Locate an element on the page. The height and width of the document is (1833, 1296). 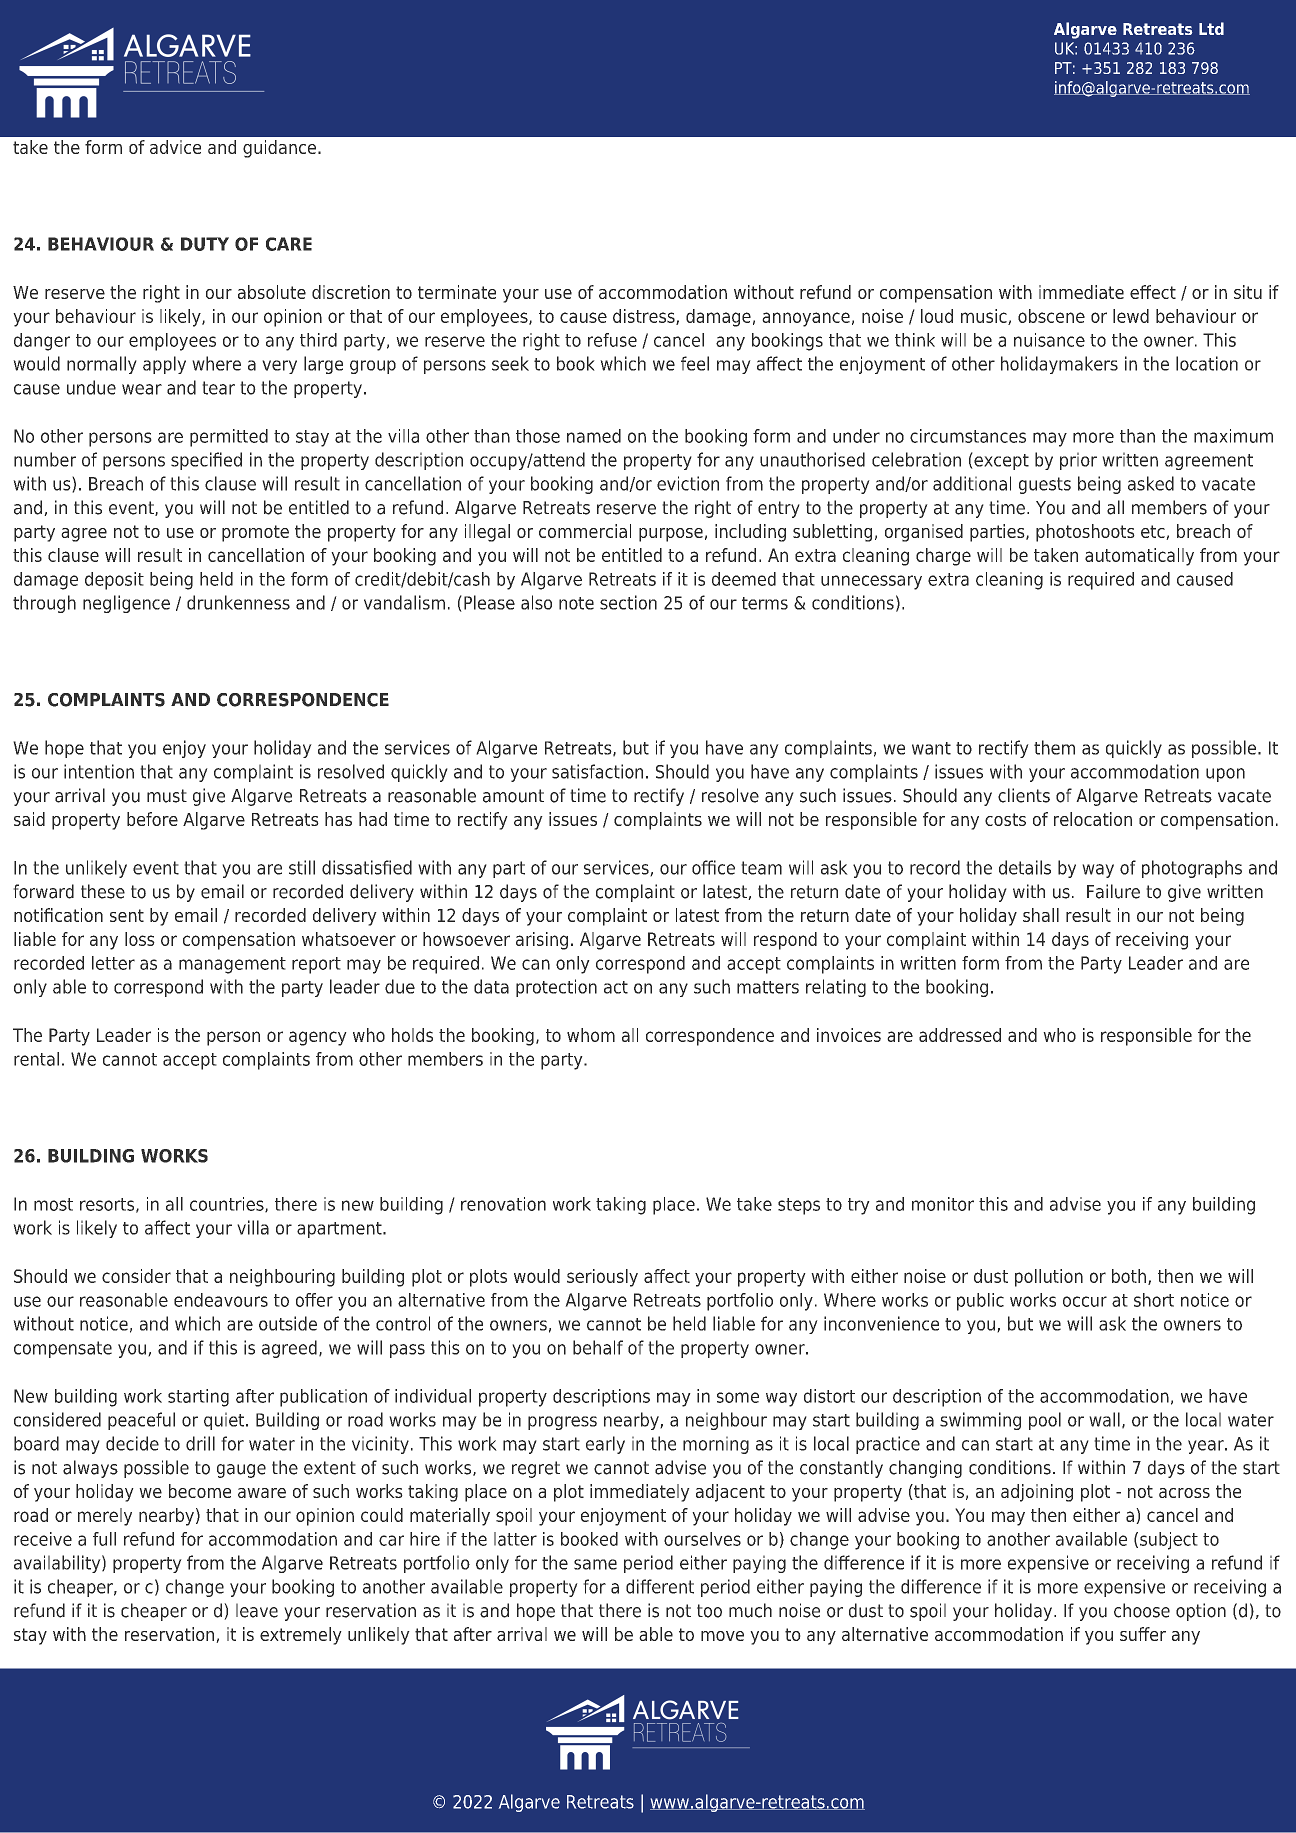
feel is located at coordinates (695, 363).
